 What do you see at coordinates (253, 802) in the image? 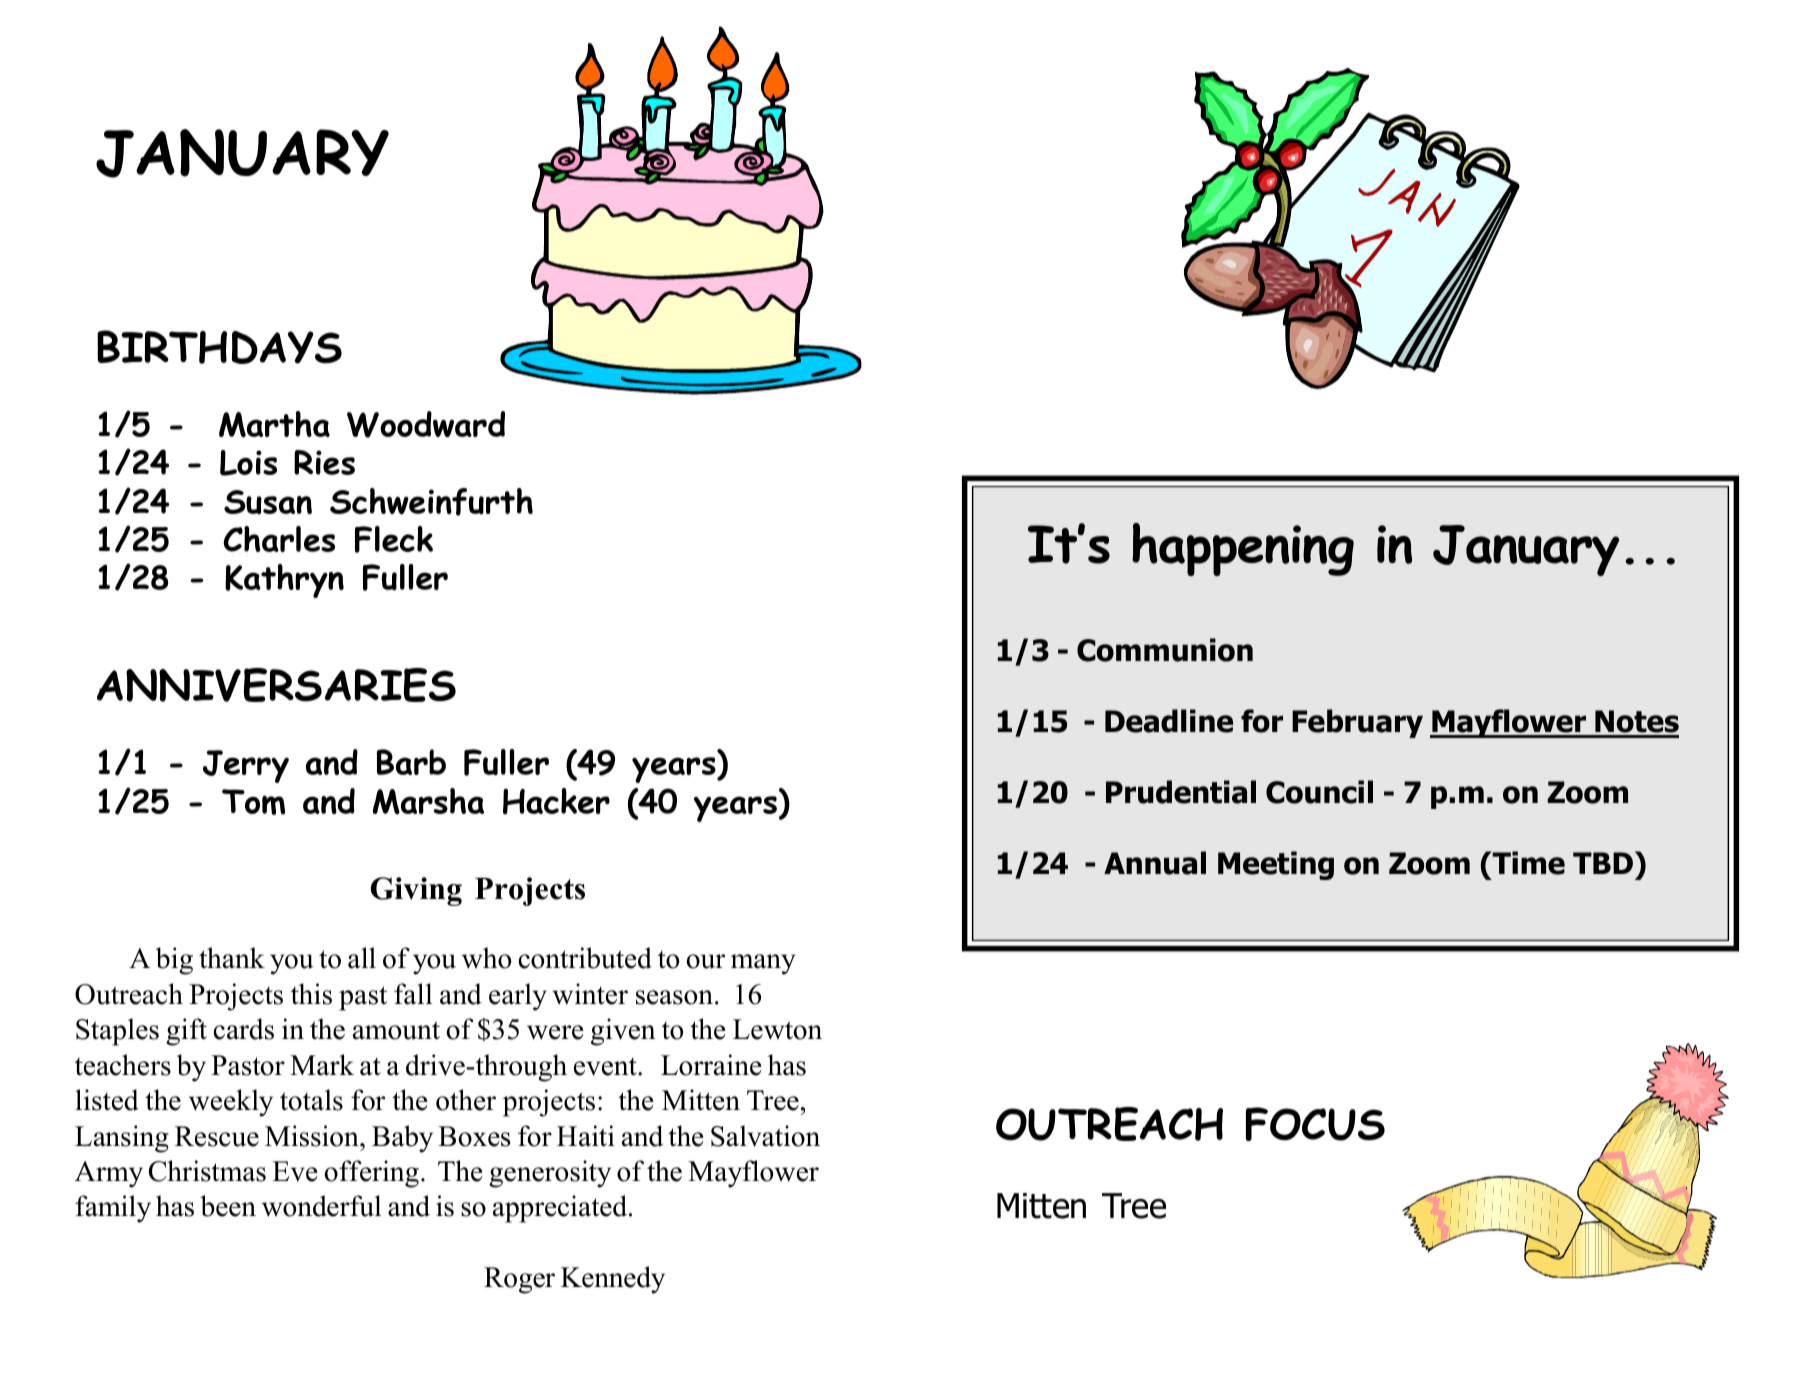
I see `Tom` at bounding box center [253, 802].
